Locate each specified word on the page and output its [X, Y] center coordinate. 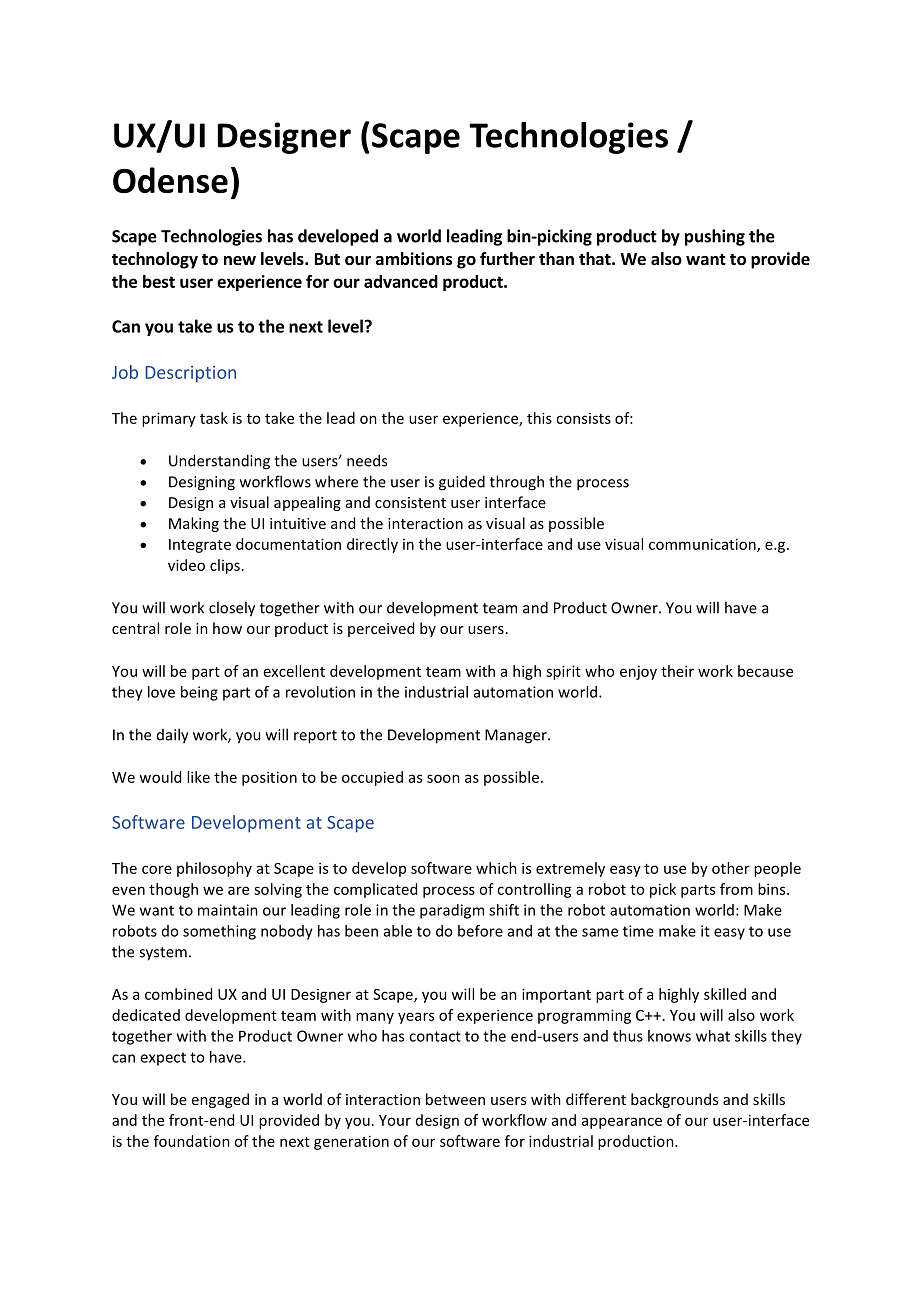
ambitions [414, 259]
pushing [715, 237]
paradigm [452, 911]
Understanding [219, 462]
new [240, 261]
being [199, 693]
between [455, 1099]
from [736, 889]
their [677, 671]
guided [462, 483]
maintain [228, 910]
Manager [517, 736]
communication [703, 545]
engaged [220, 1100]
